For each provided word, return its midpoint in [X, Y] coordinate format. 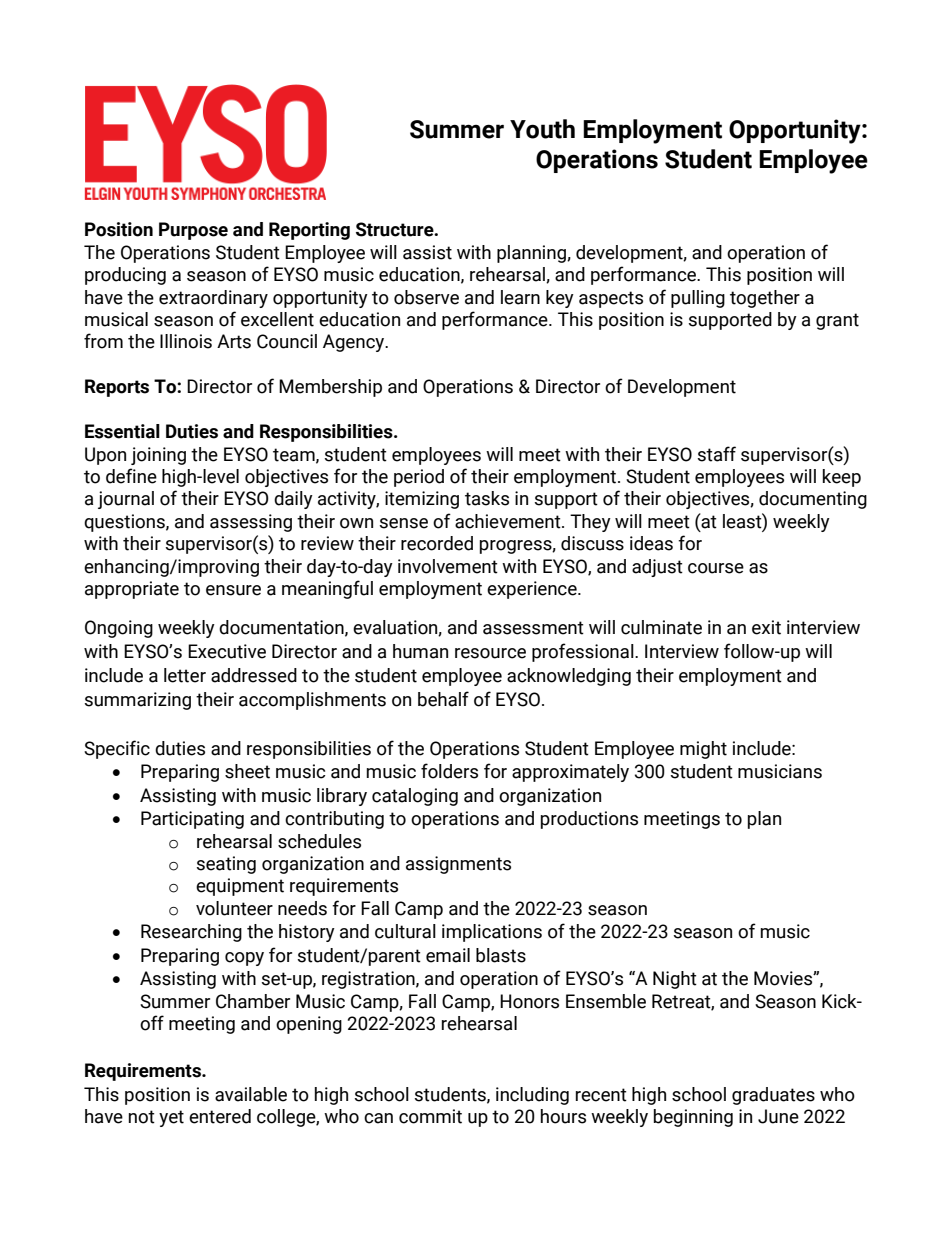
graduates [773, 1096]
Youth [542, 129]
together [765, 299]
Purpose [193, 231]
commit [430, 1116]
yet [171, 1118]
